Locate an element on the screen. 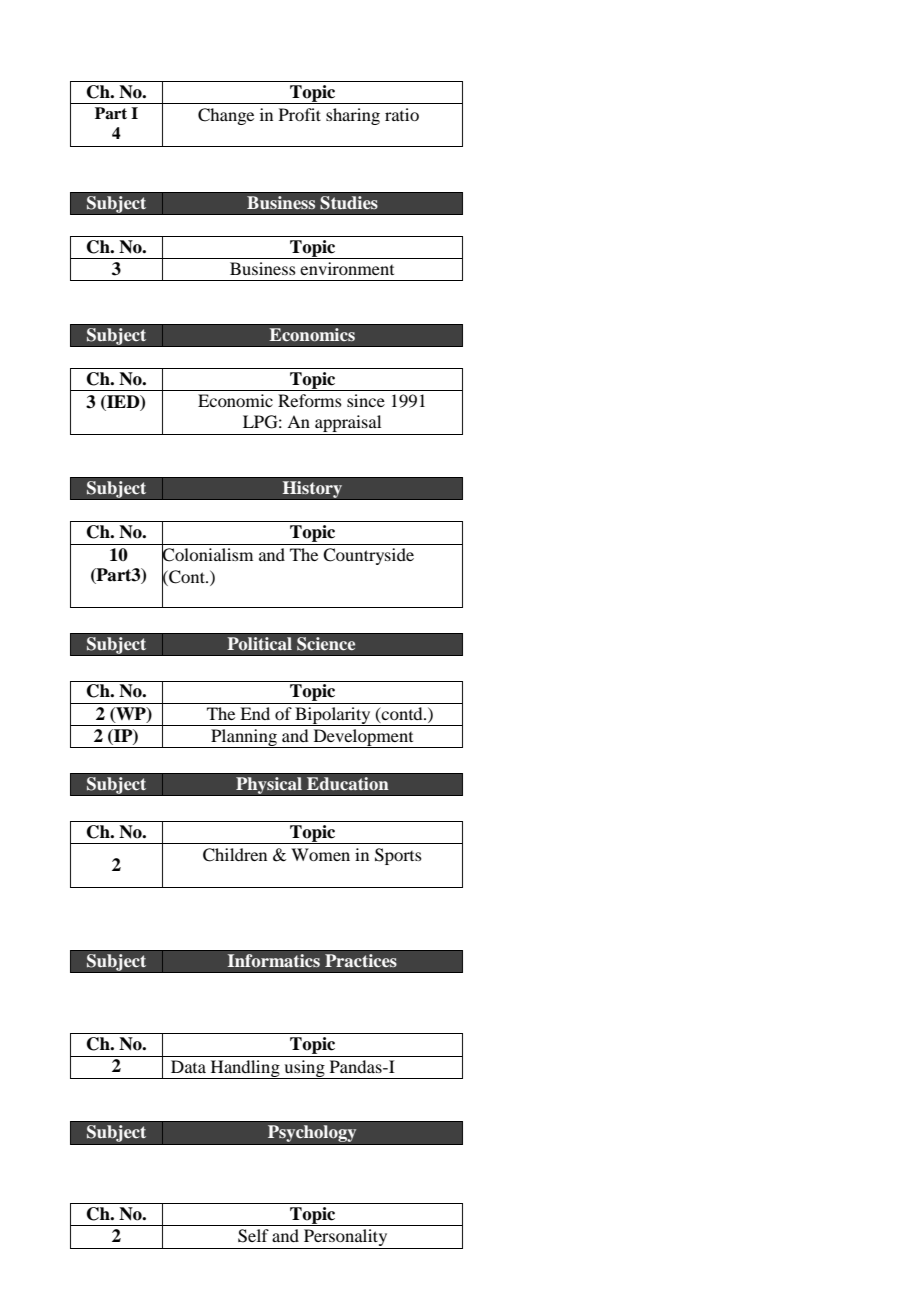 The image size is (924, 1307). Personality is located at coordinates (346, 1239).
